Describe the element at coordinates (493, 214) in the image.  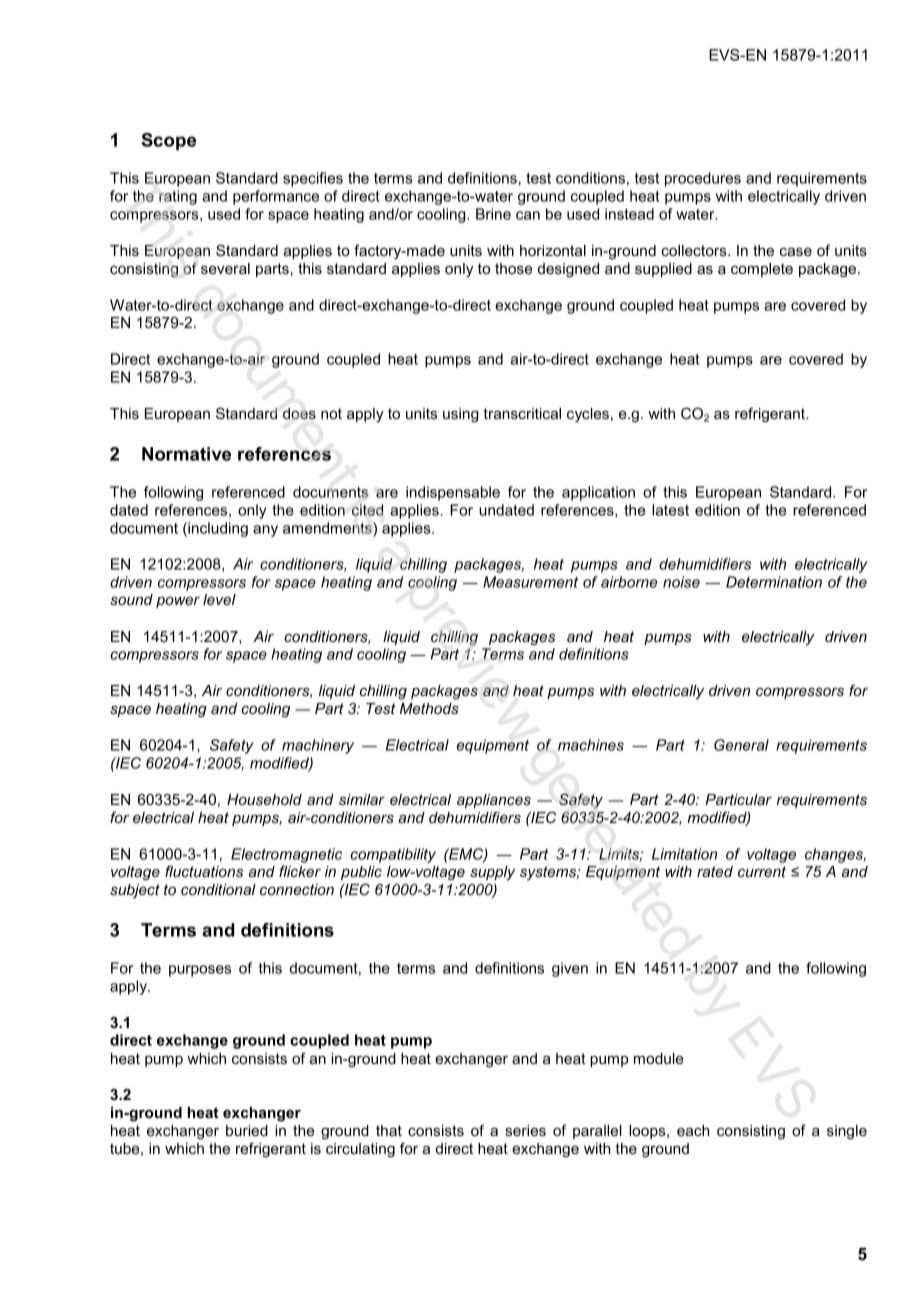
I see `Brine` at that location.
